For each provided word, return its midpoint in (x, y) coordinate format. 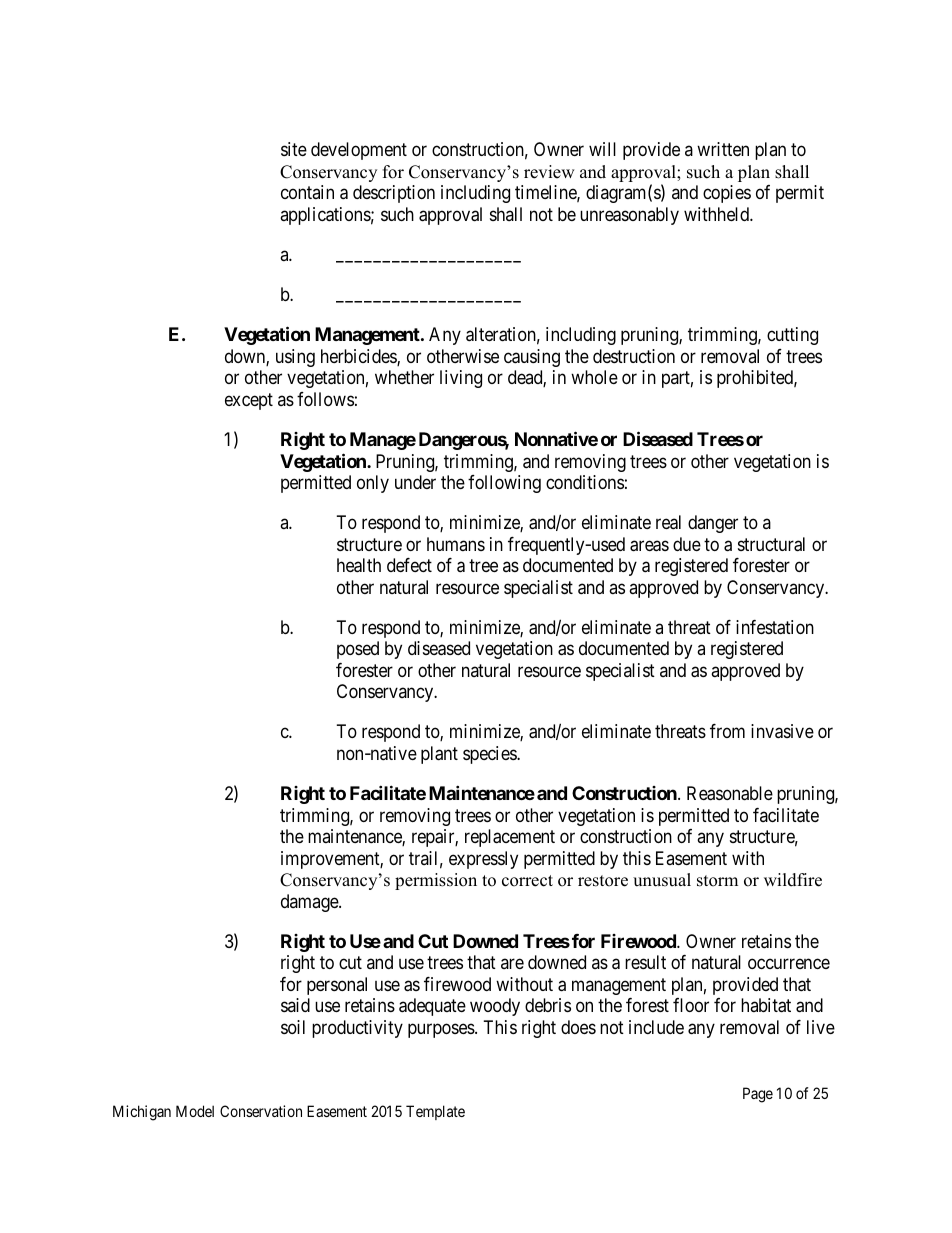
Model (195, 1111)
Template (435, 1112)
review (549, 172)
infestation (775, 627)
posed (358, 650)
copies (727, 194)
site (294, 149)
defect (409, 565)
